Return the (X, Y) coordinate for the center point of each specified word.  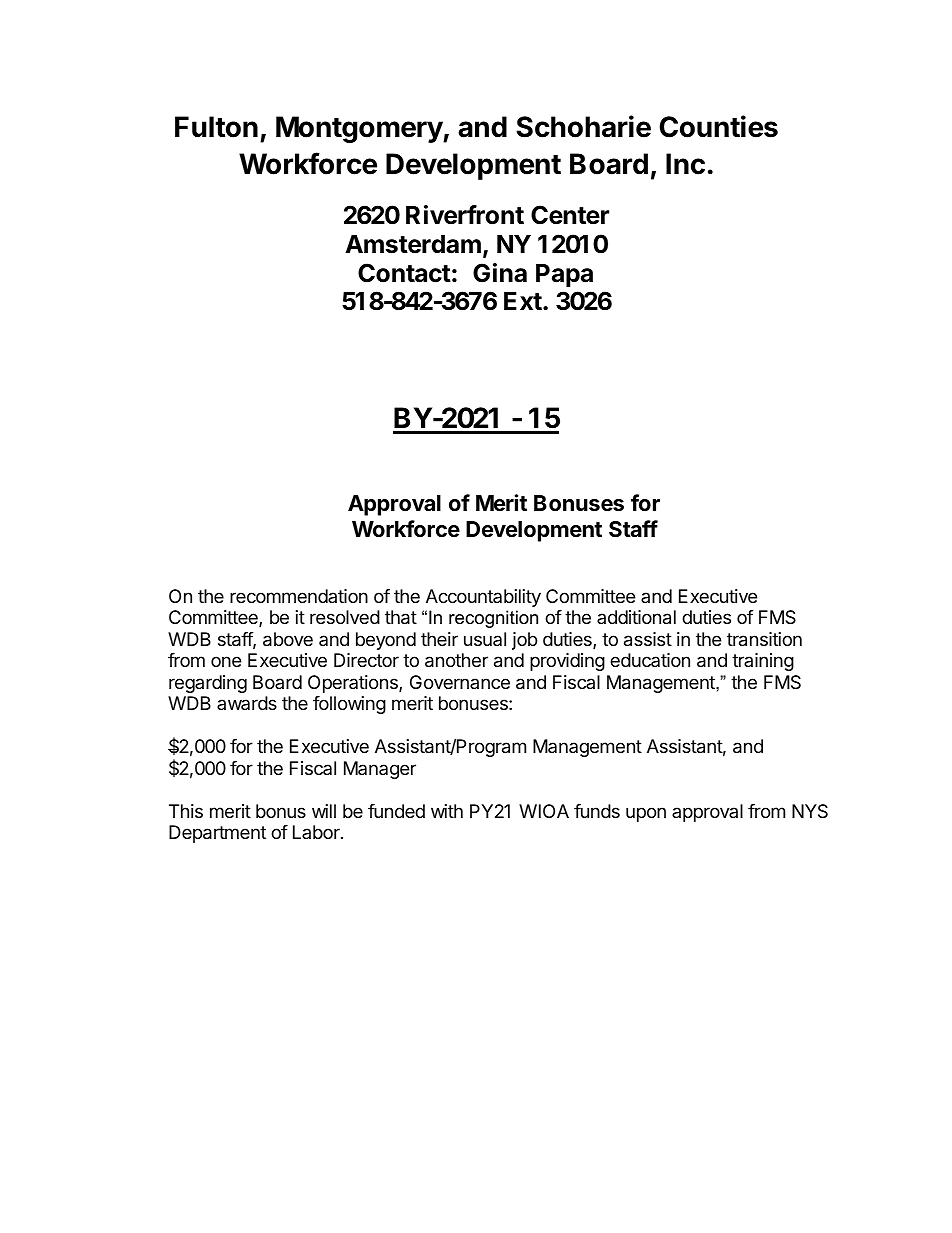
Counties (718, 126)
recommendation (299, 596)
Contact (404, 273)
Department (217, 834)
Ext (523, 301)
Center (570, 215)
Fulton (216, 127)
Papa (564, 275)
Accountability (483, 598)
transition (764, 639)
